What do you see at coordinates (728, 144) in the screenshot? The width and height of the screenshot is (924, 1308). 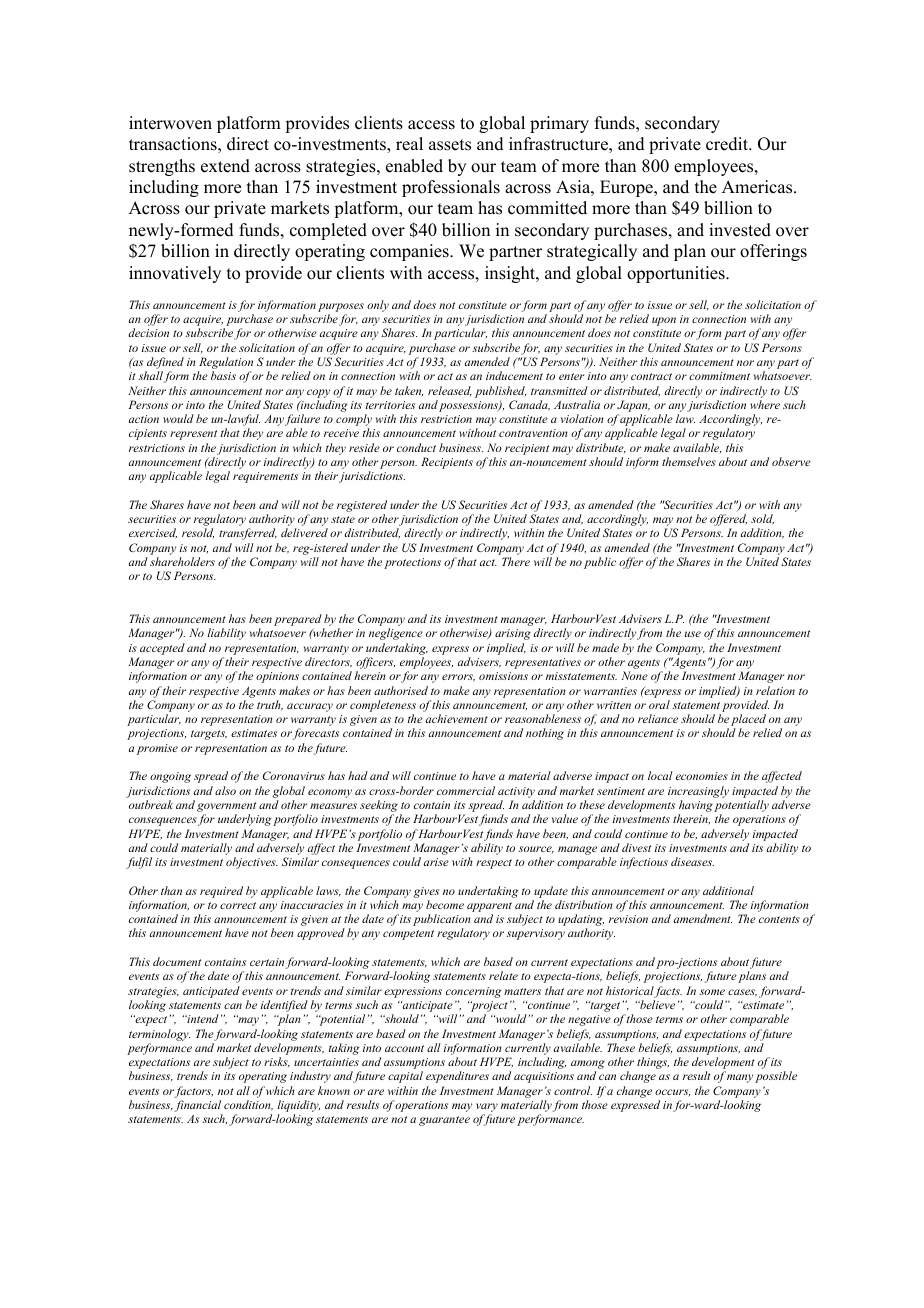 I see `credit` at bounding box center [728, 144].
